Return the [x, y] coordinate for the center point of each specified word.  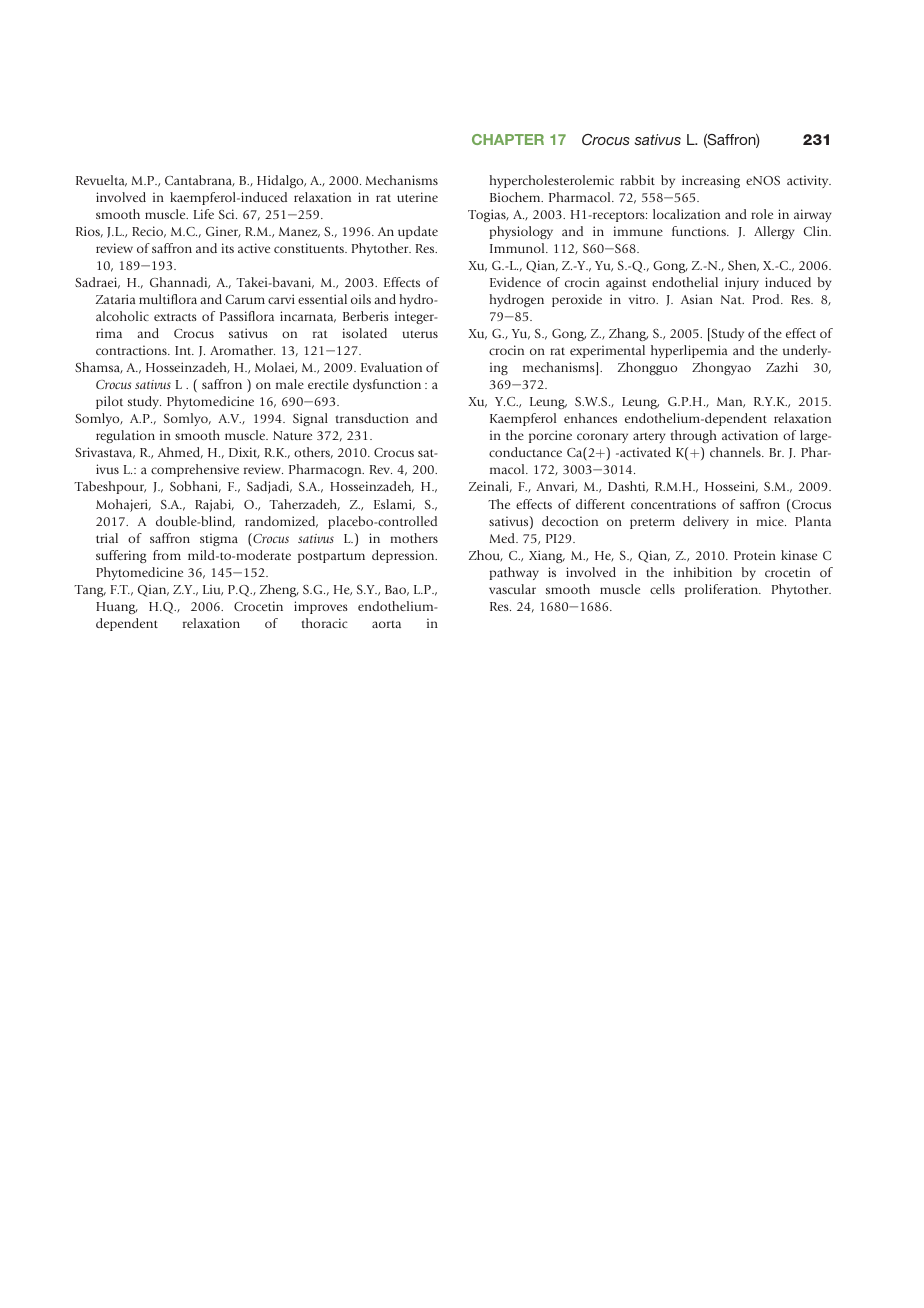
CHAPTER [508, 139]
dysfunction [387, 385]
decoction [570, 521]
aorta [386, 624]
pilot [109, 402]
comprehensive [195, 470]
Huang [117, 608]
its [227, 248]
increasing [711, 181]
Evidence [515, 282]
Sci [228, 214]
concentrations [673, 504]
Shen [743, 266]
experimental [607, 351]
